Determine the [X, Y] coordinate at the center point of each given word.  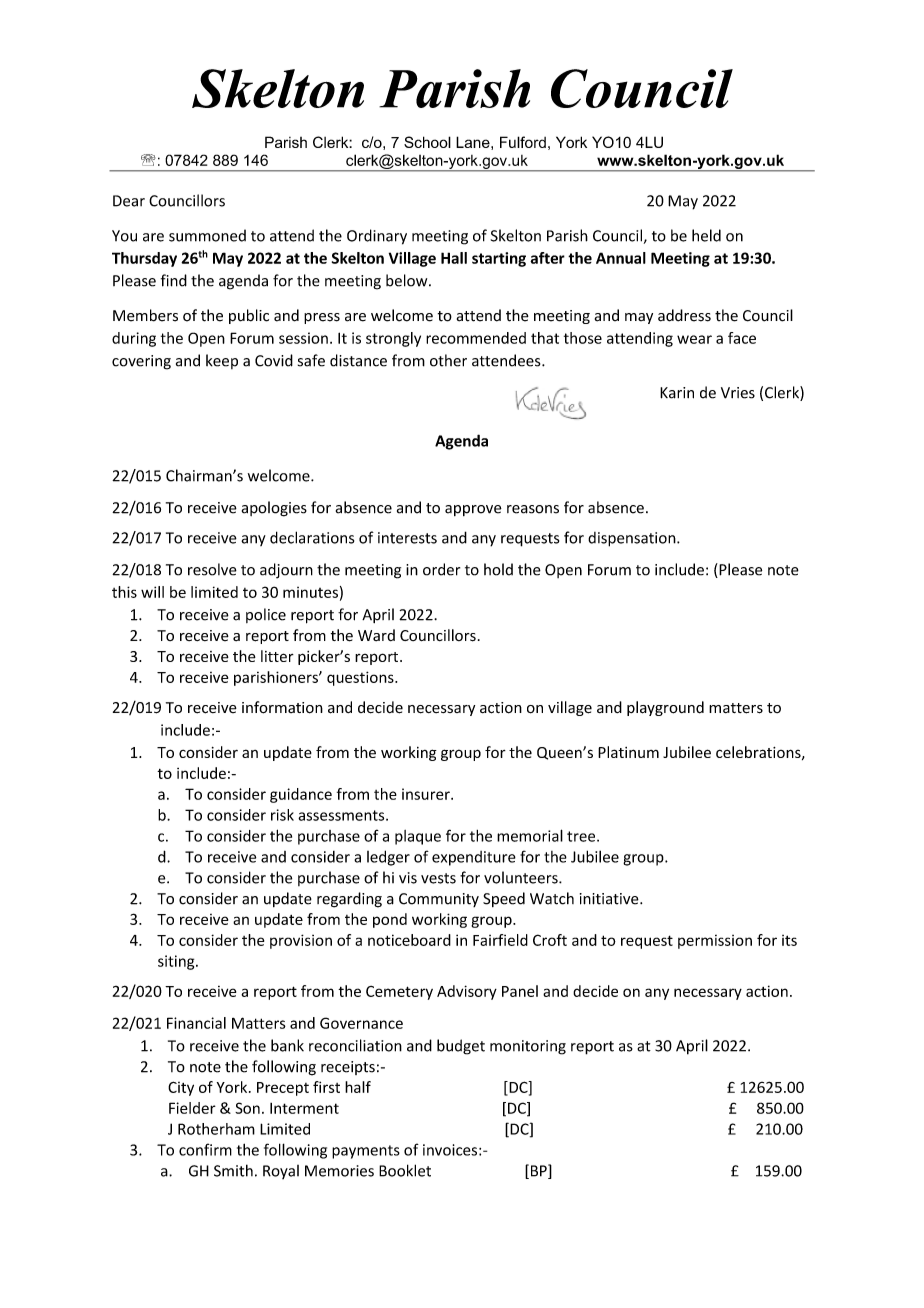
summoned [207, 235]
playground [665, 708]
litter [277, 656]
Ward [376, 635]
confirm [205, 1149]
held [706, 235]
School [427, 142]
